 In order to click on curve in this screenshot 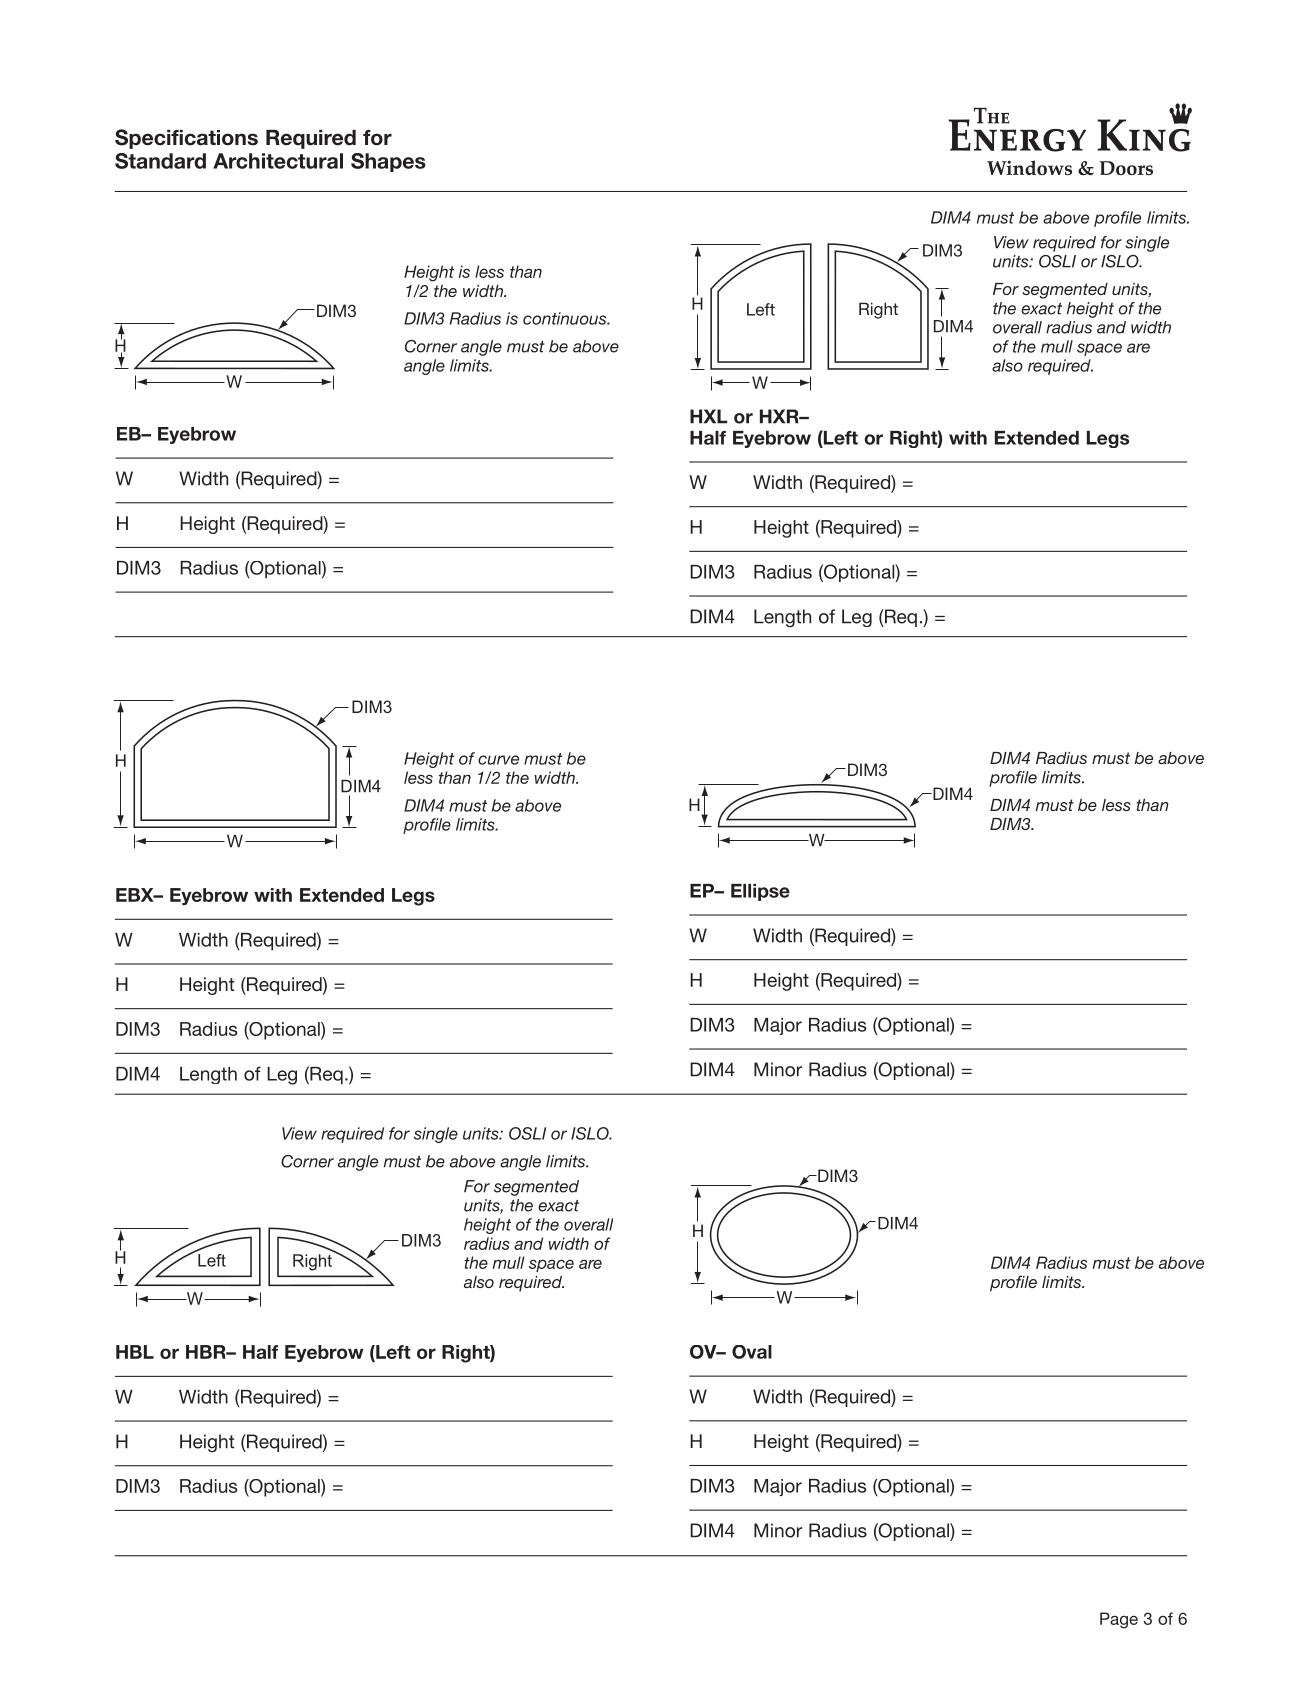, I will do `click(498, 760)`.
